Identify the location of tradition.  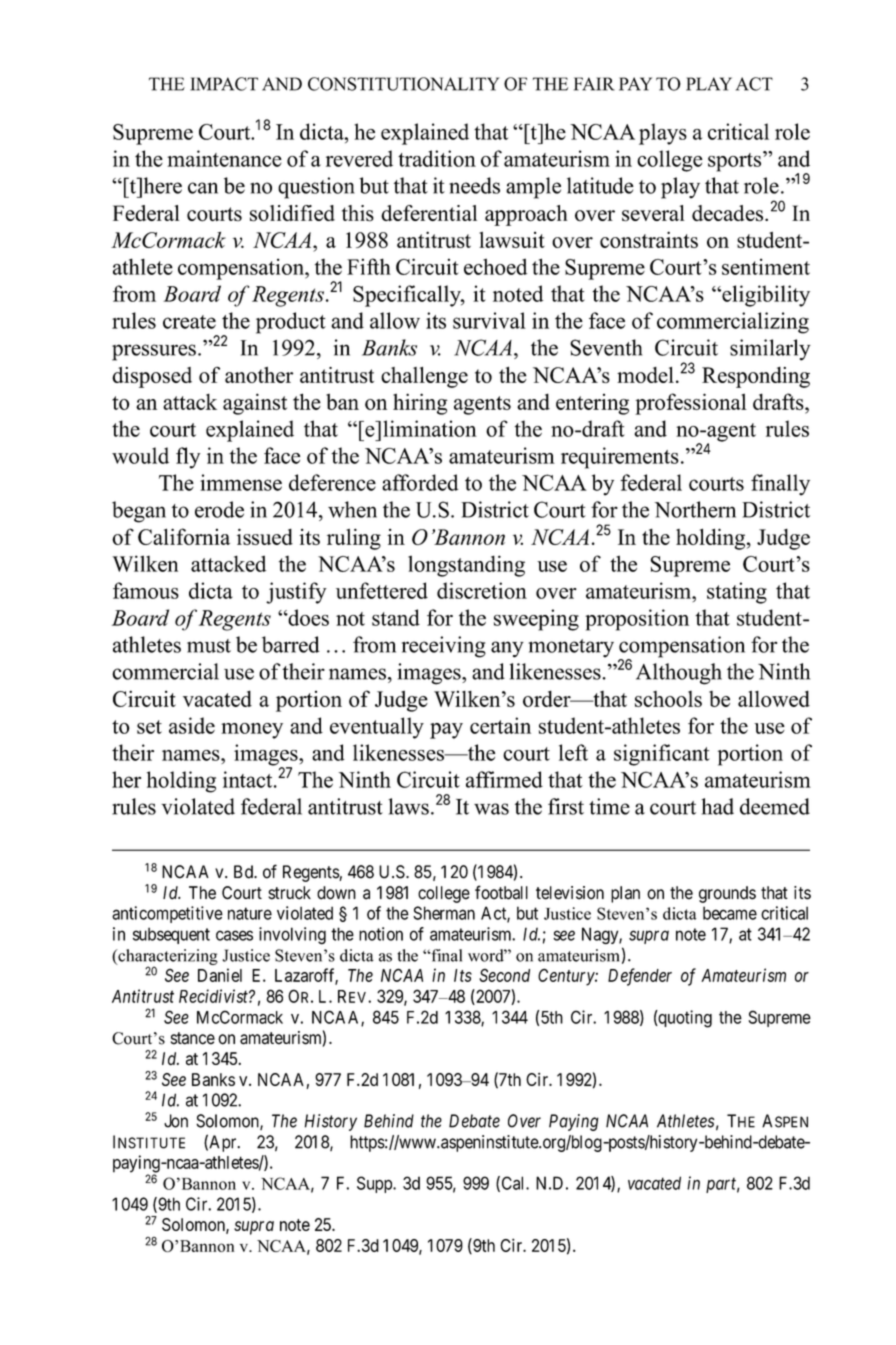
(437, 158).
